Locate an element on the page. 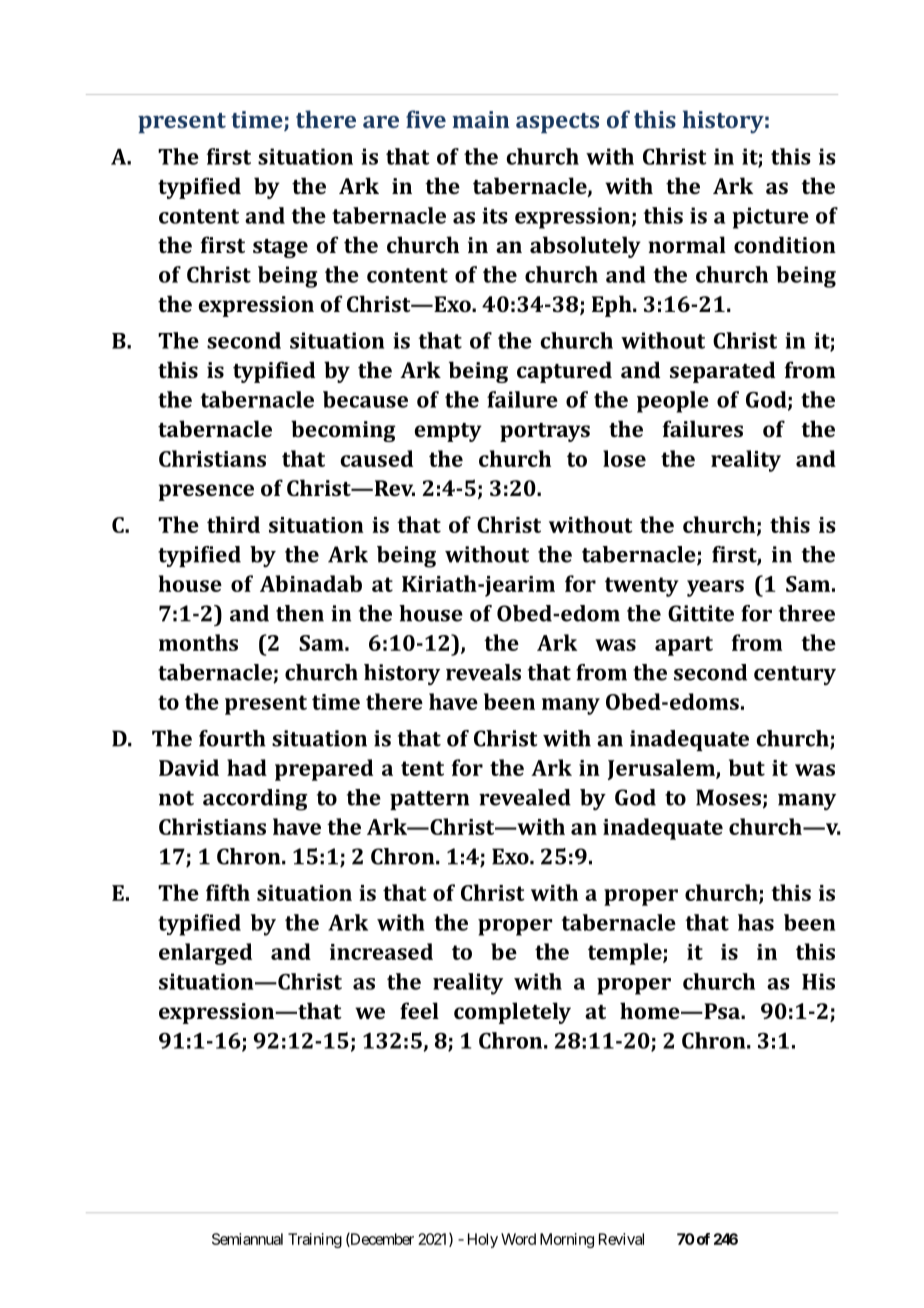 The width and height of the page is (924, 1308). Holy is located at coordinates (483, 1240).
